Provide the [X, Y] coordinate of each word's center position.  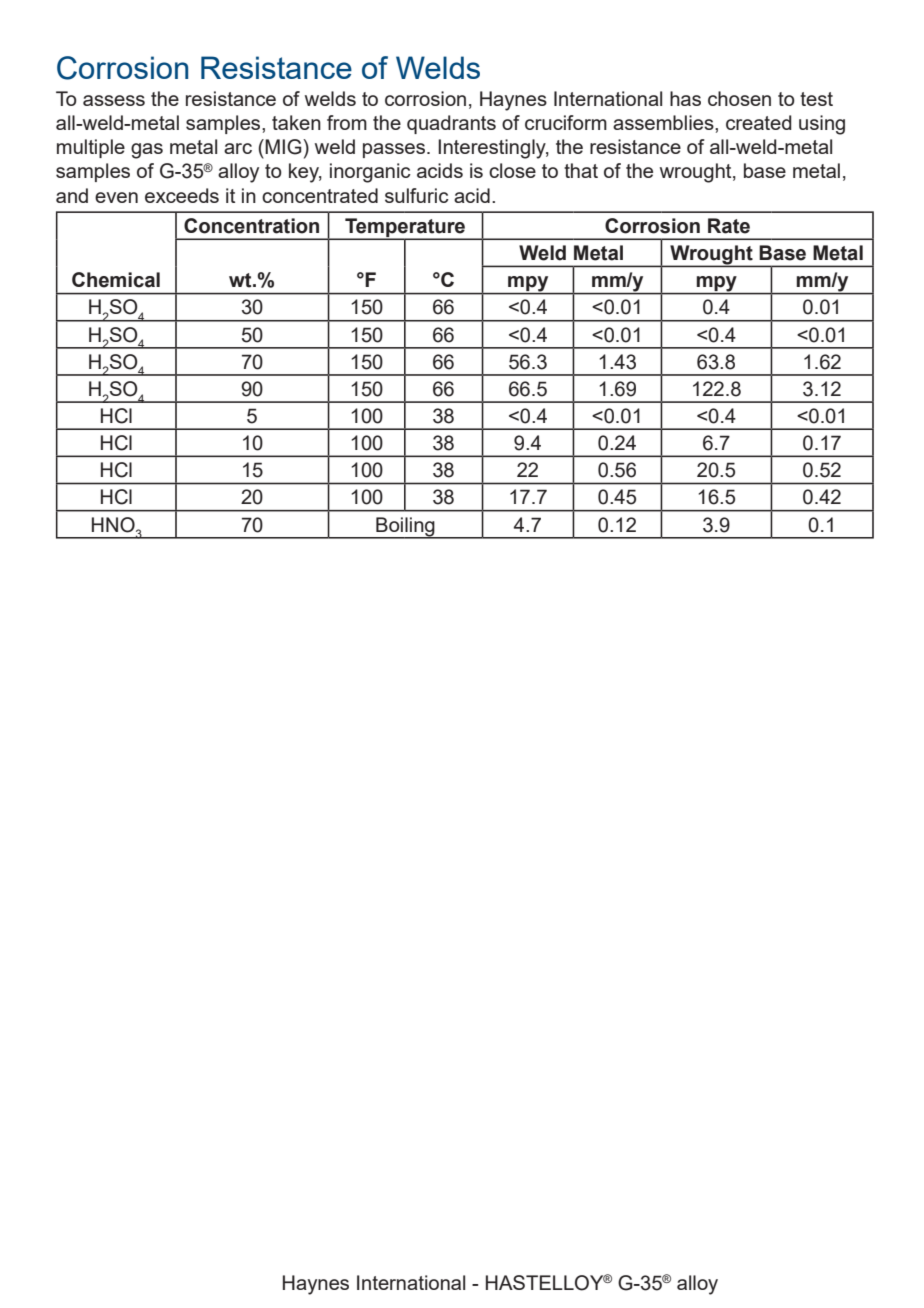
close [512, 170]
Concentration [251, 226]
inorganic [370, 173]
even [116, 197]
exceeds [182, 195]
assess [114, 100]
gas [147, 151]
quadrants [451, 124]
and [72, 195]
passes [395, 150]
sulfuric [417, 195]
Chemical [116, 280]
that [581, 170]
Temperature [405, 229]
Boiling [405, 527]
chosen [739, 98]
